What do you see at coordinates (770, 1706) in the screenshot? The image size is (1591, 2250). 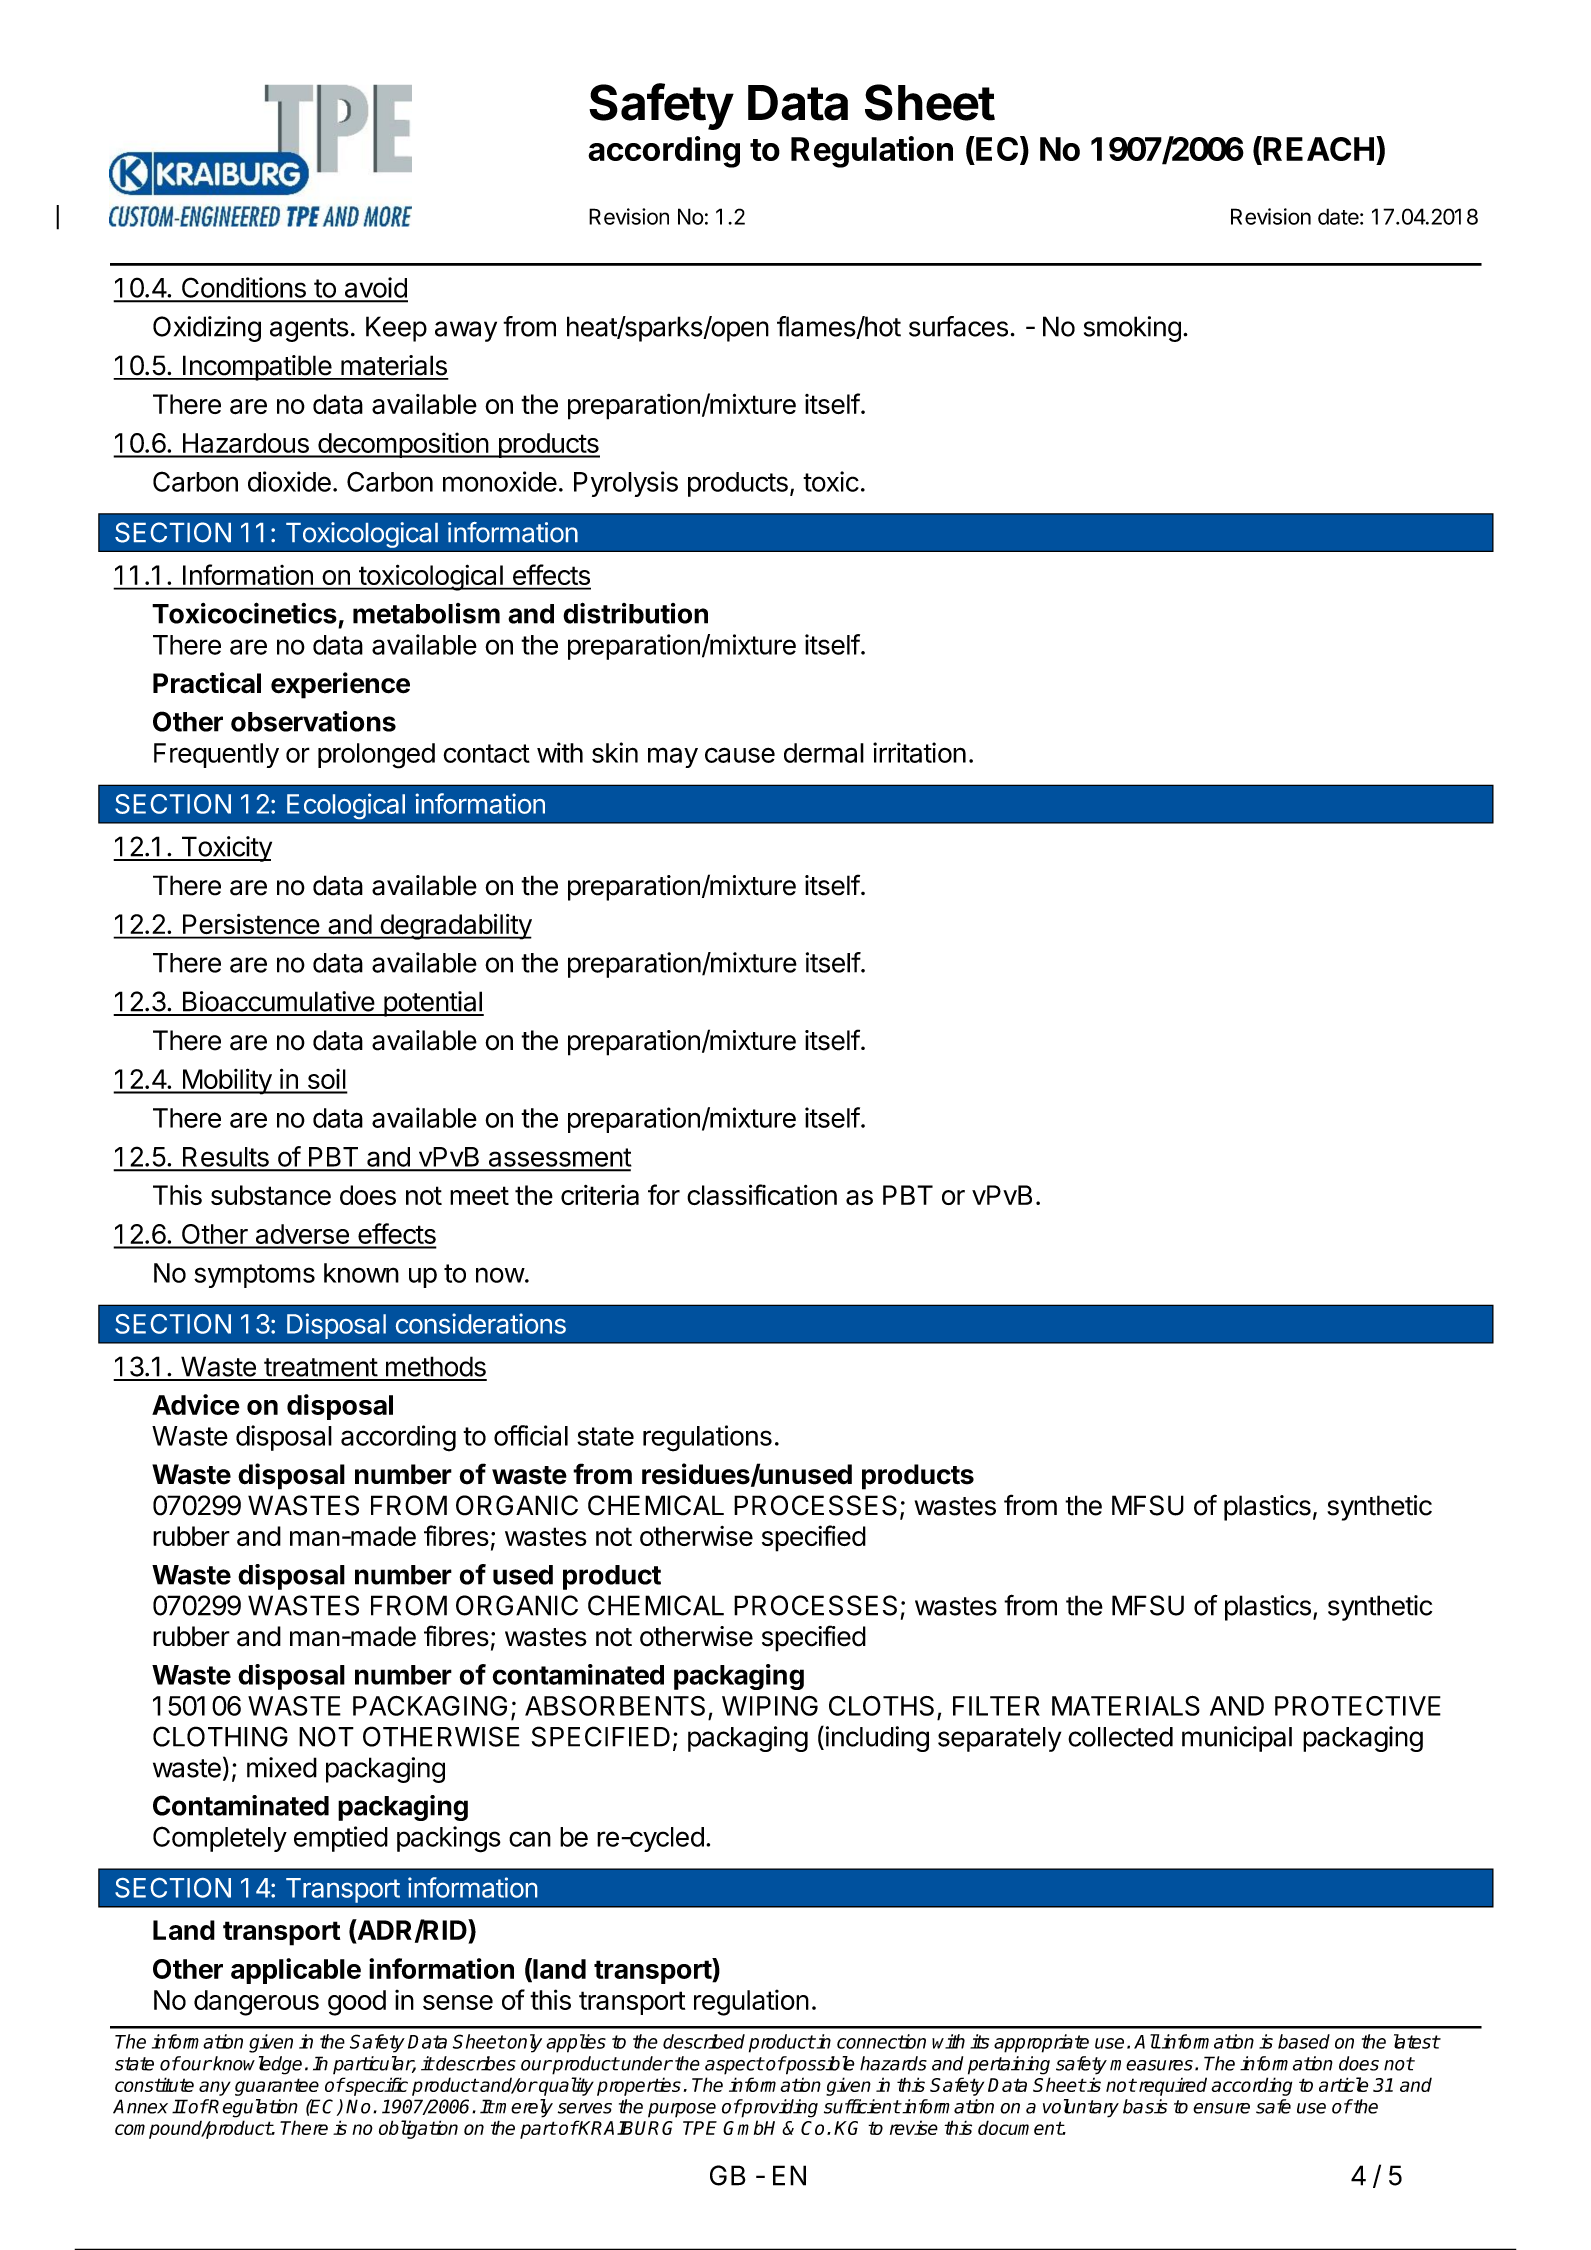 I see `WIPING` at bounding box center [770, 1706].
